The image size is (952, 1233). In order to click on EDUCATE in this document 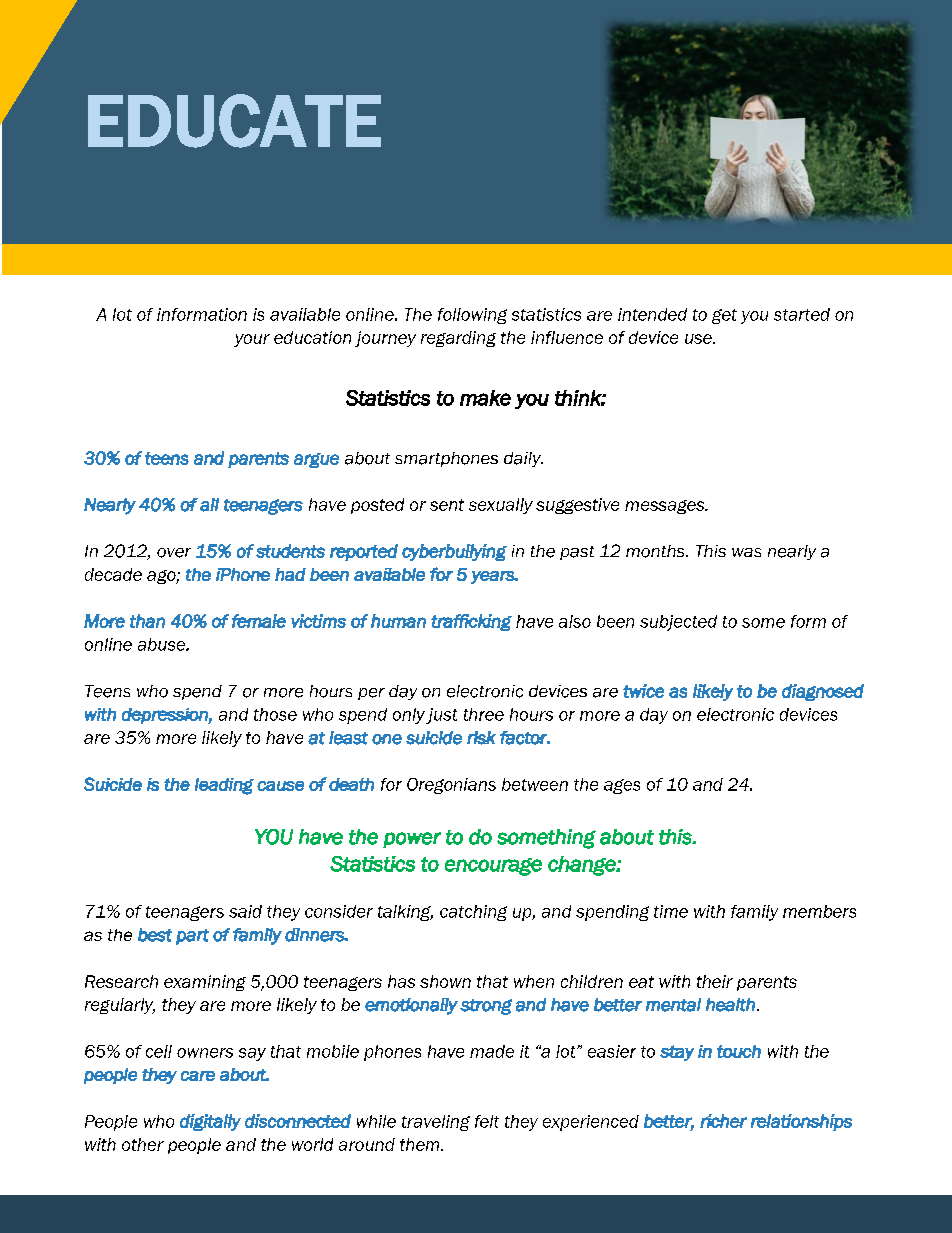, I will do `click(234, 121)`.
